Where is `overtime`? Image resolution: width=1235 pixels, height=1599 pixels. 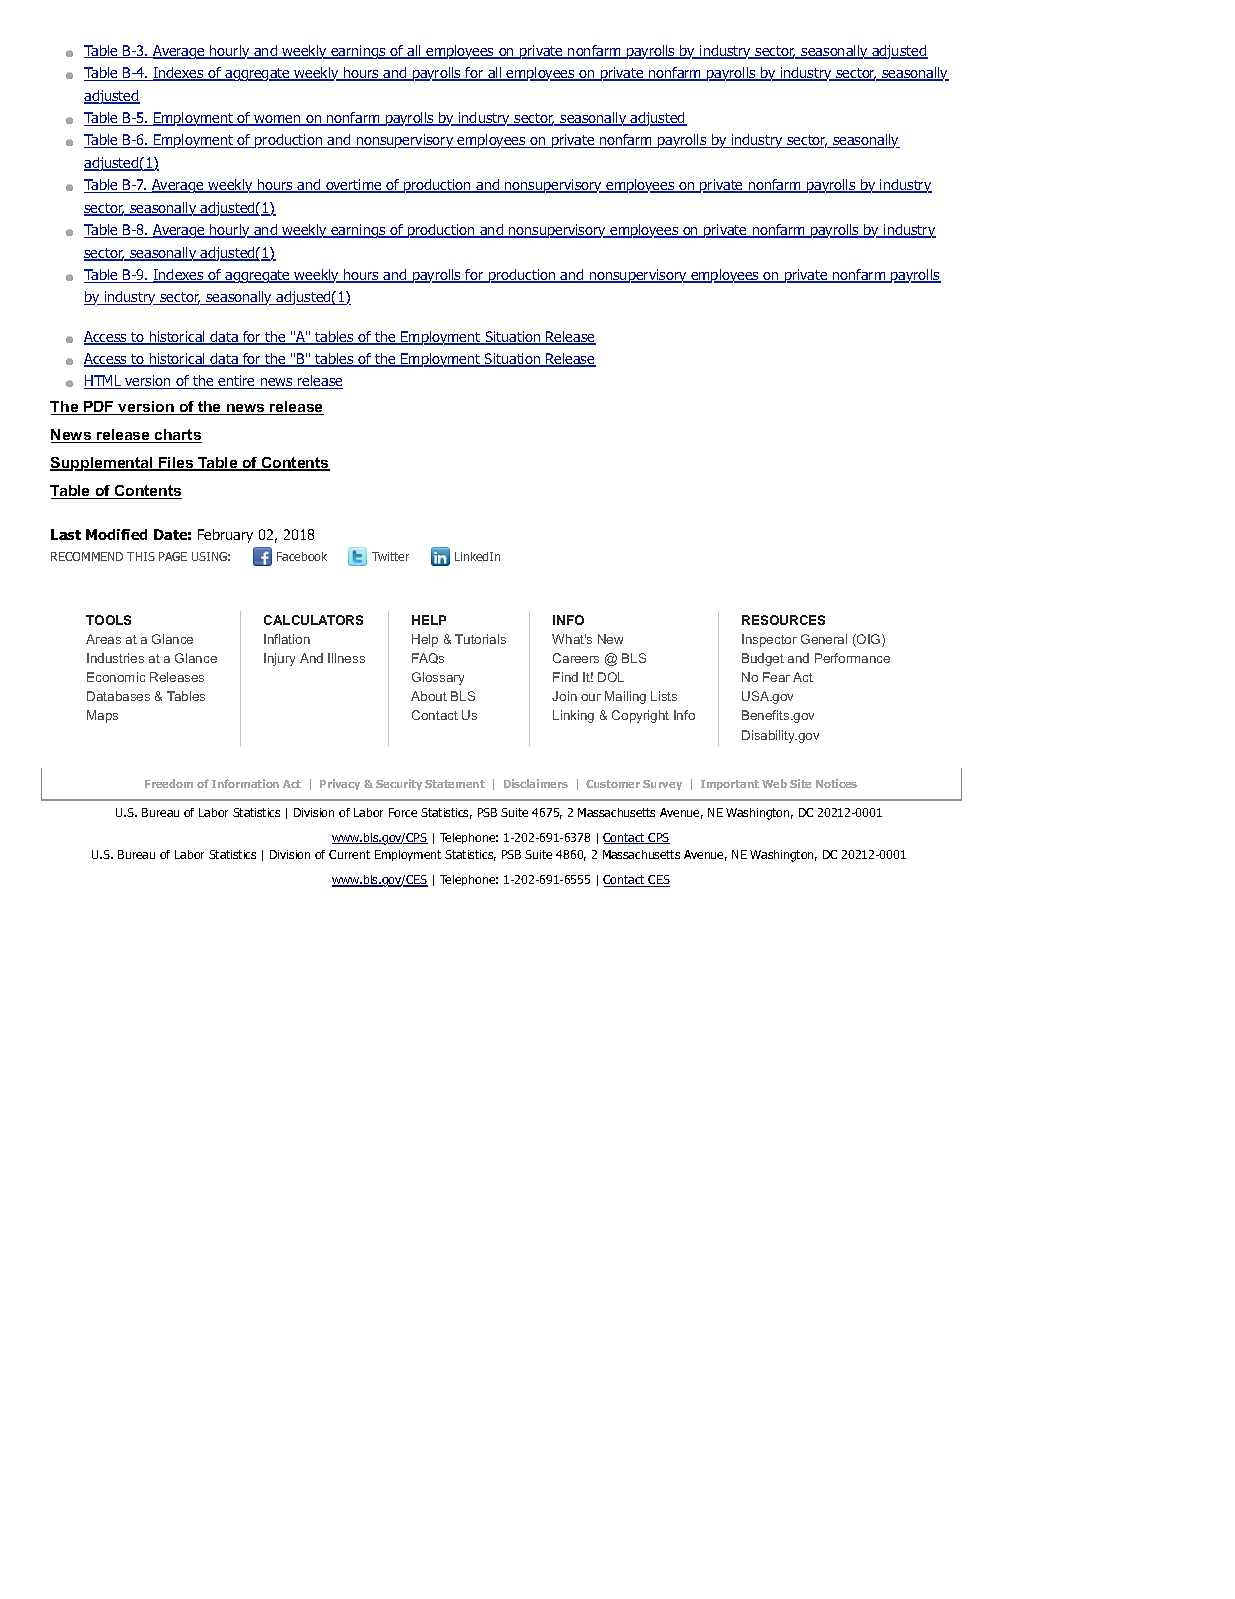
overtime is located at coordinates (354, 186).
